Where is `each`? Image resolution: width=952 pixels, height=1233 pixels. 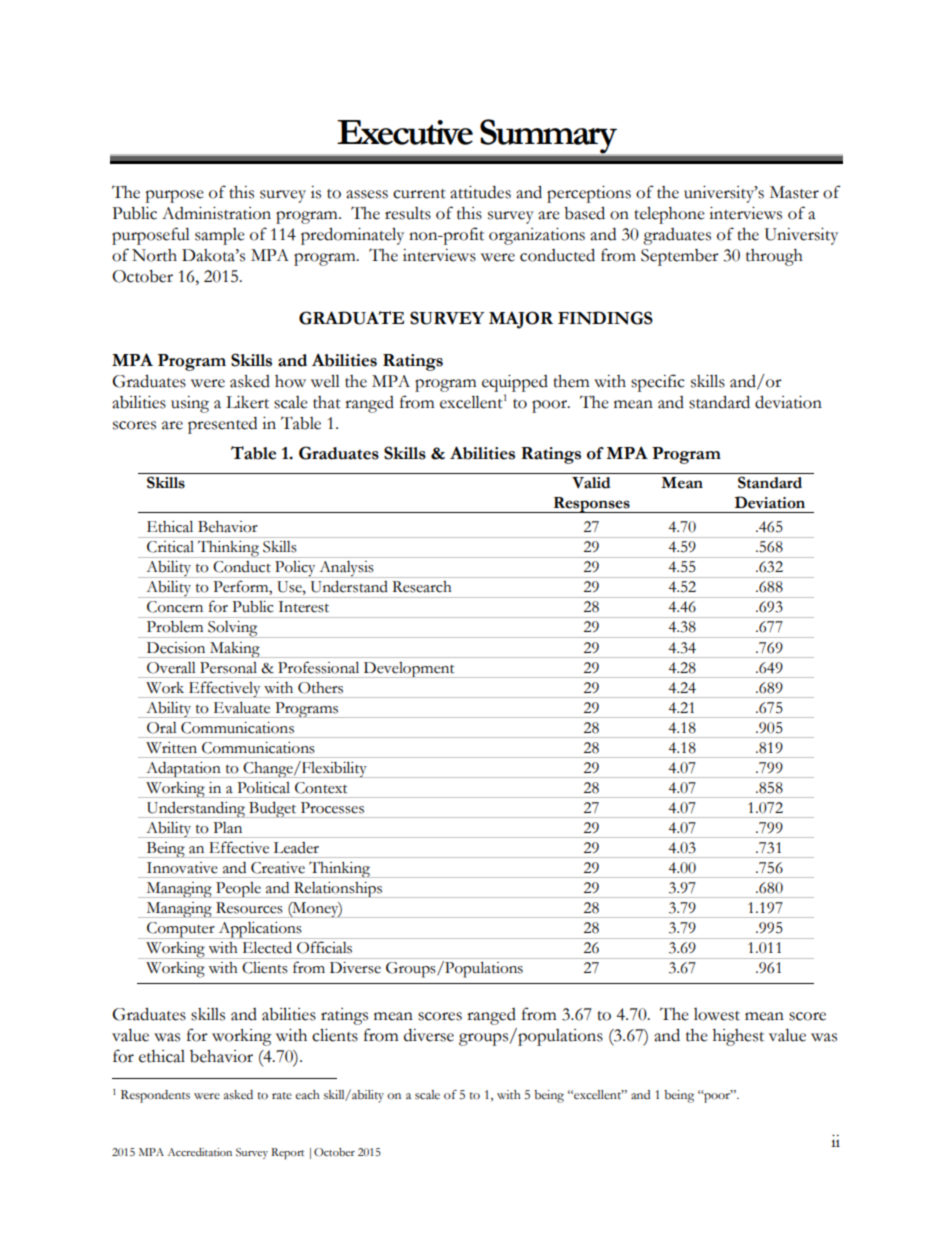 each is located at coordinates (307, 1095).
